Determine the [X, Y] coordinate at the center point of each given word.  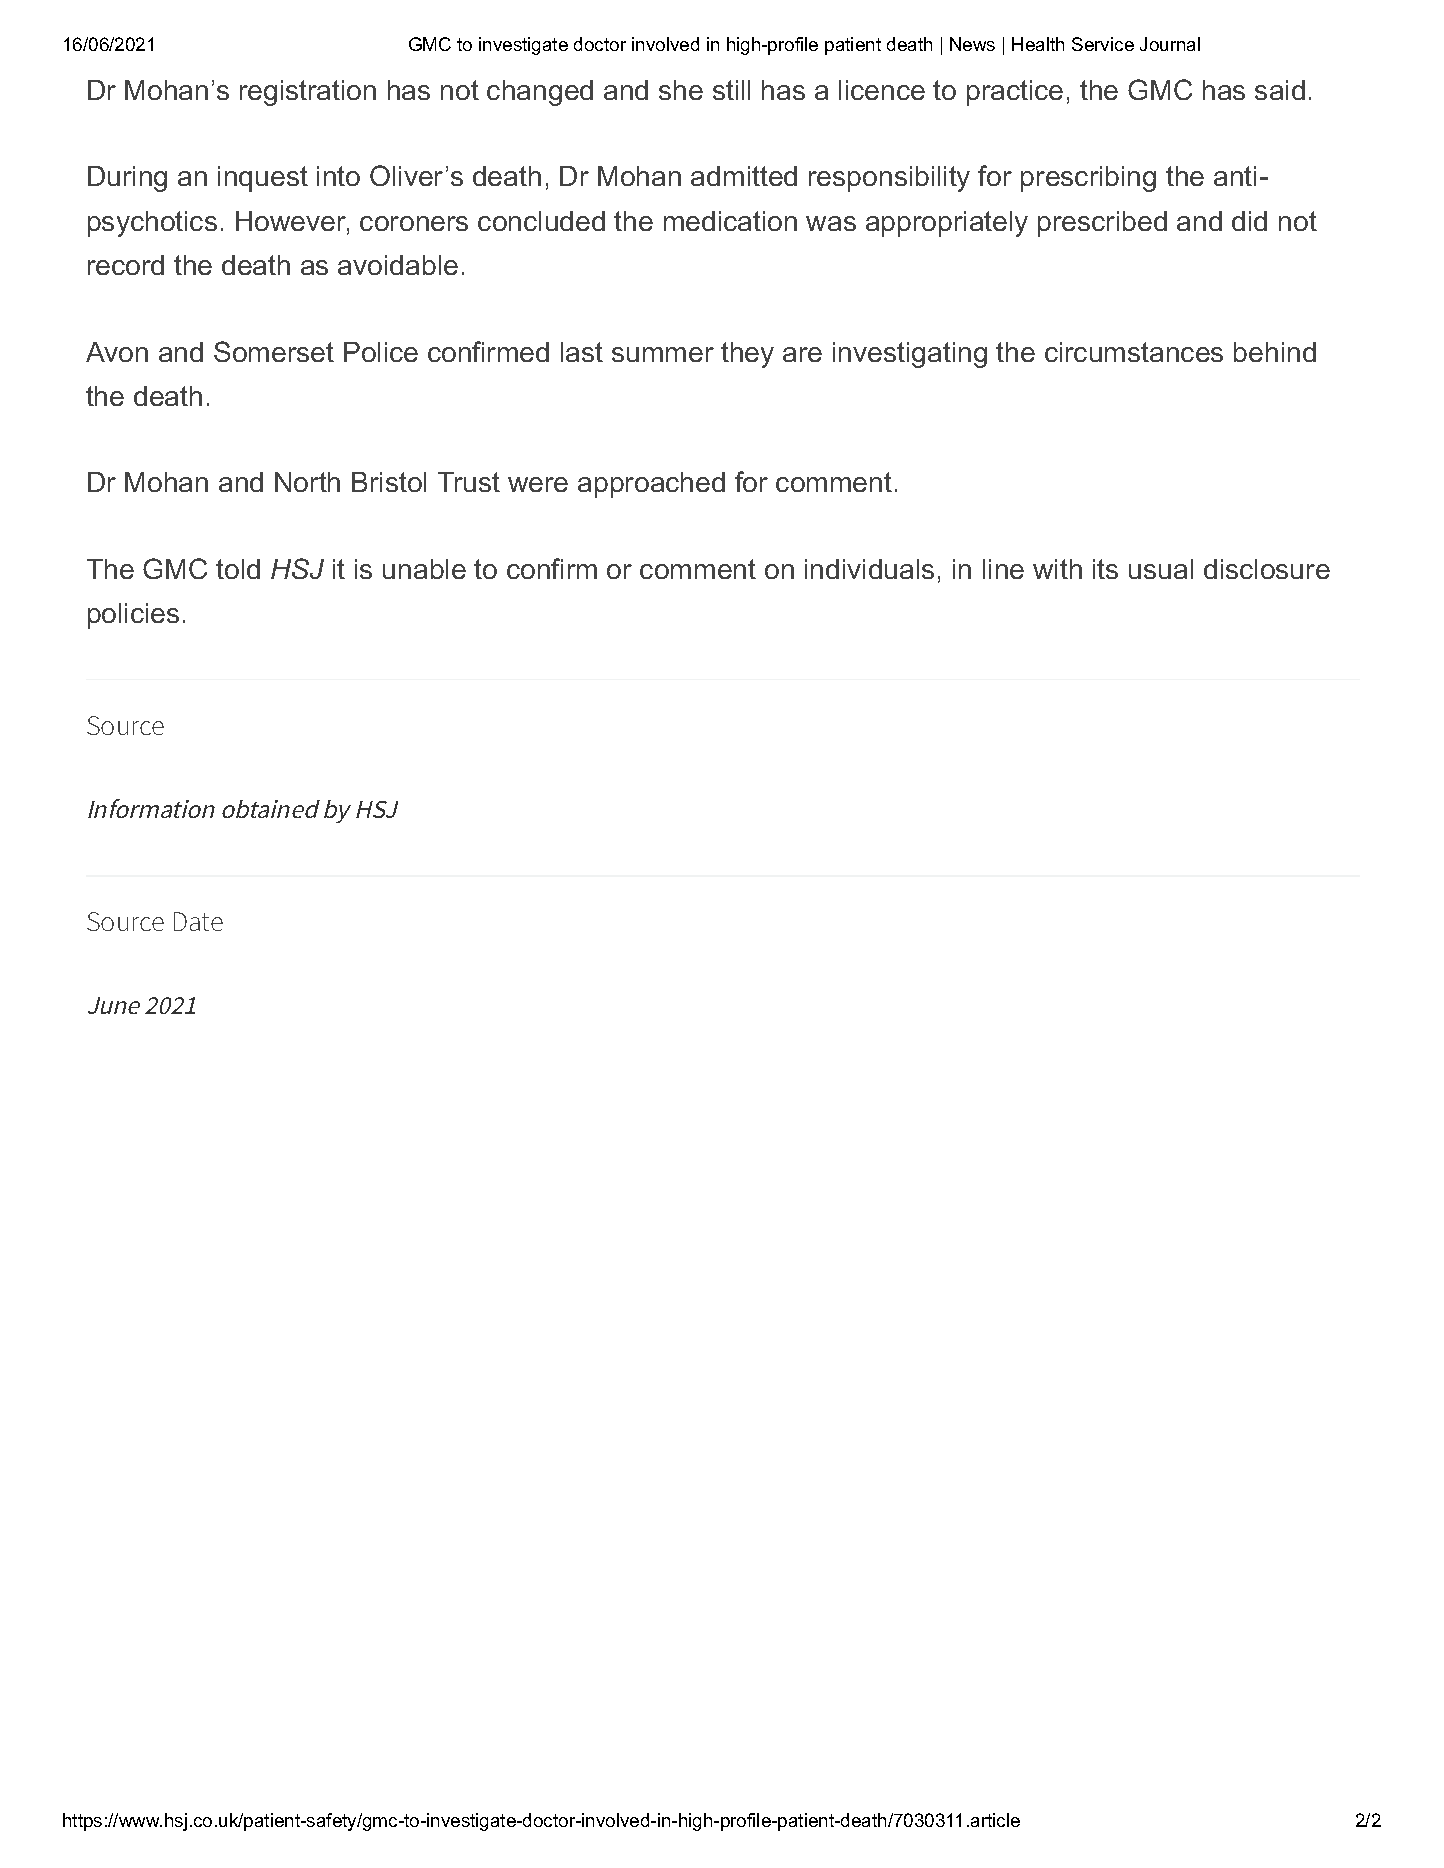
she [681, 90]
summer [663, 354]
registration [308, 93]
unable [424, 569]
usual [1161, 569]
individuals [869, 569]
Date [198, 921]
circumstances [1134, 352]
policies [133, 616]
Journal [1170, 44]
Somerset [274, 351]
